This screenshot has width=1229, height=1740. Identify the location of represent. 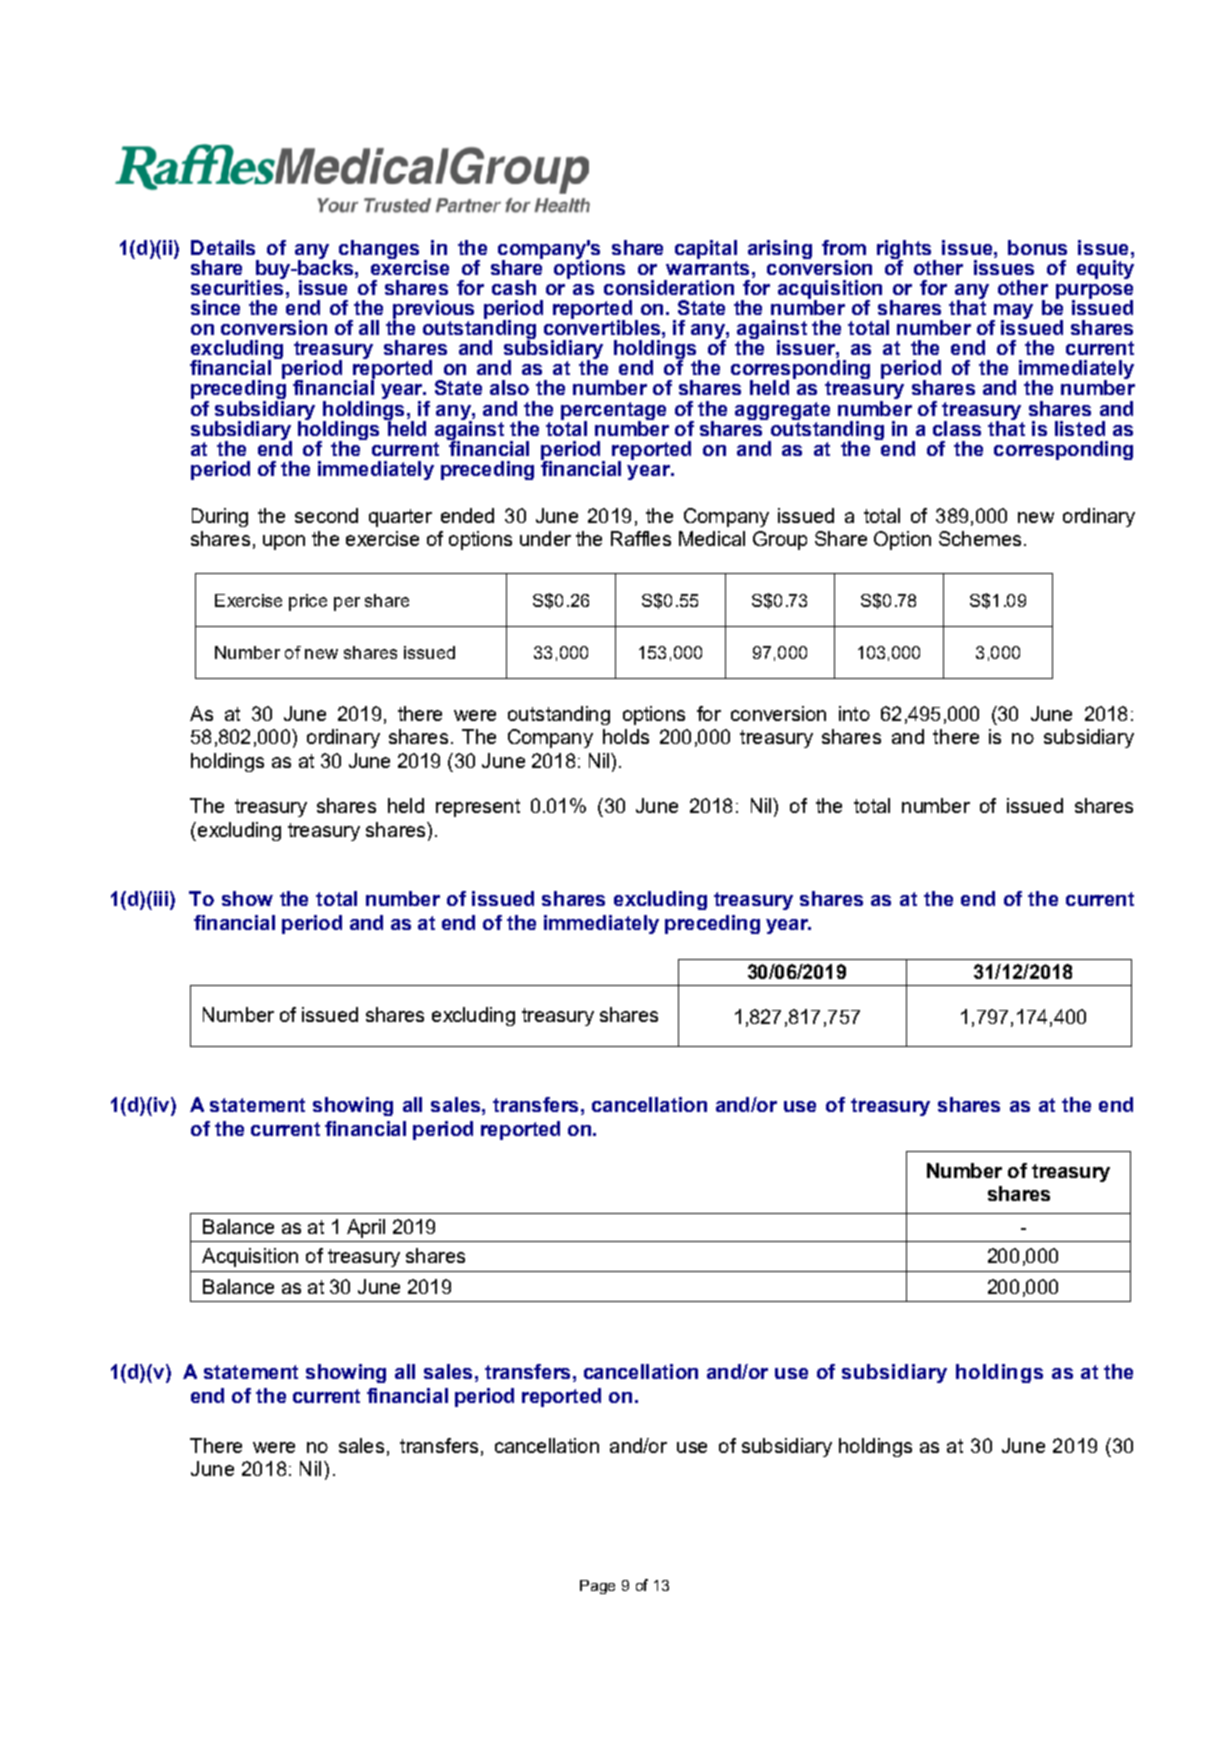
(478, 808).
